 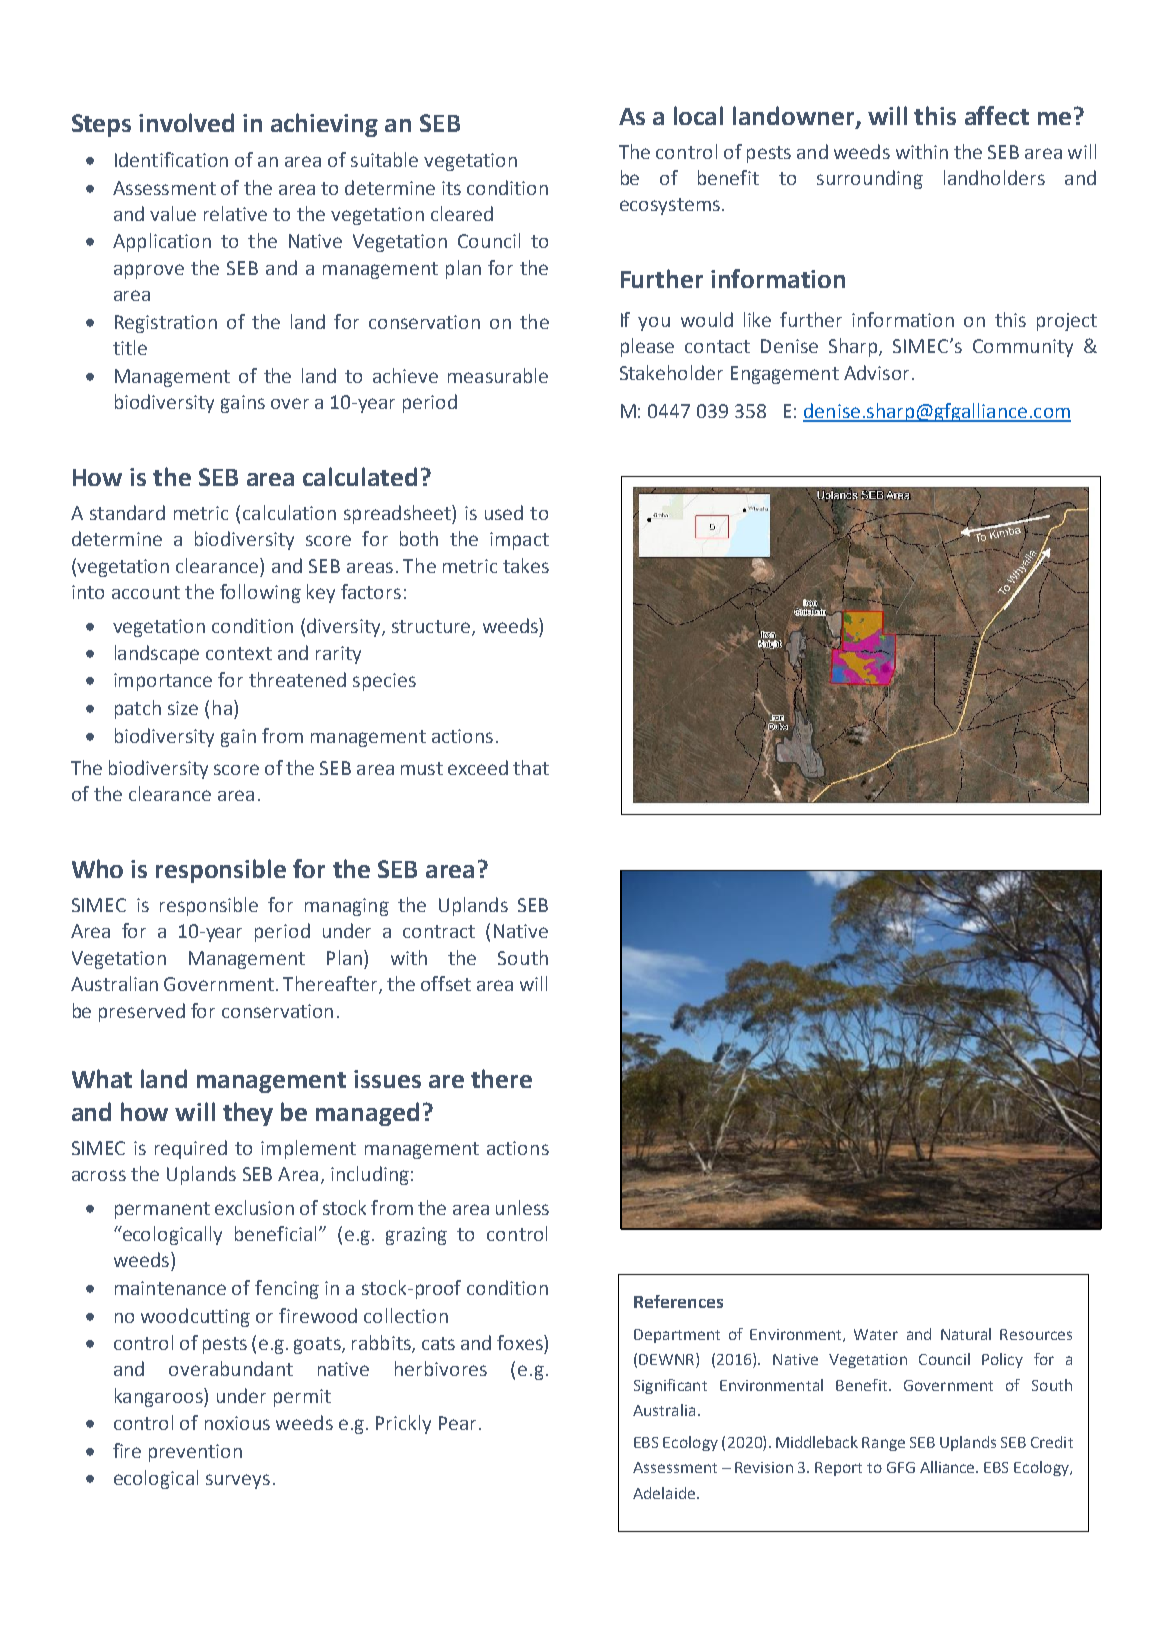 I want to click on prevention, so click(x=195, y=1453).
